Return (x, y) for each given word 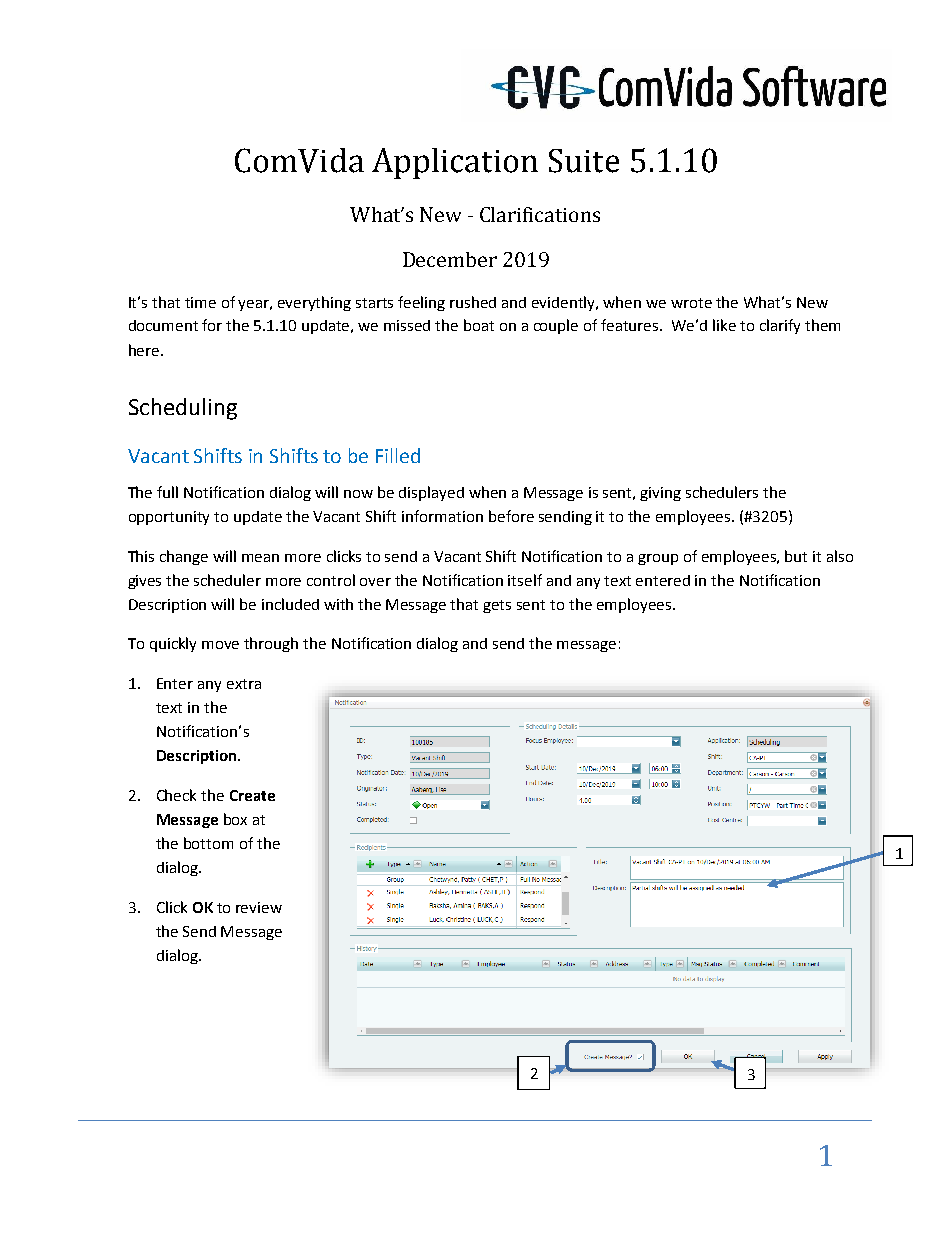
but (796, 556)
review (259, 907)
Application (455, 163)
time (200, 302)
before (511, 516)
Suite (584, 161)
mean (260, 558)
